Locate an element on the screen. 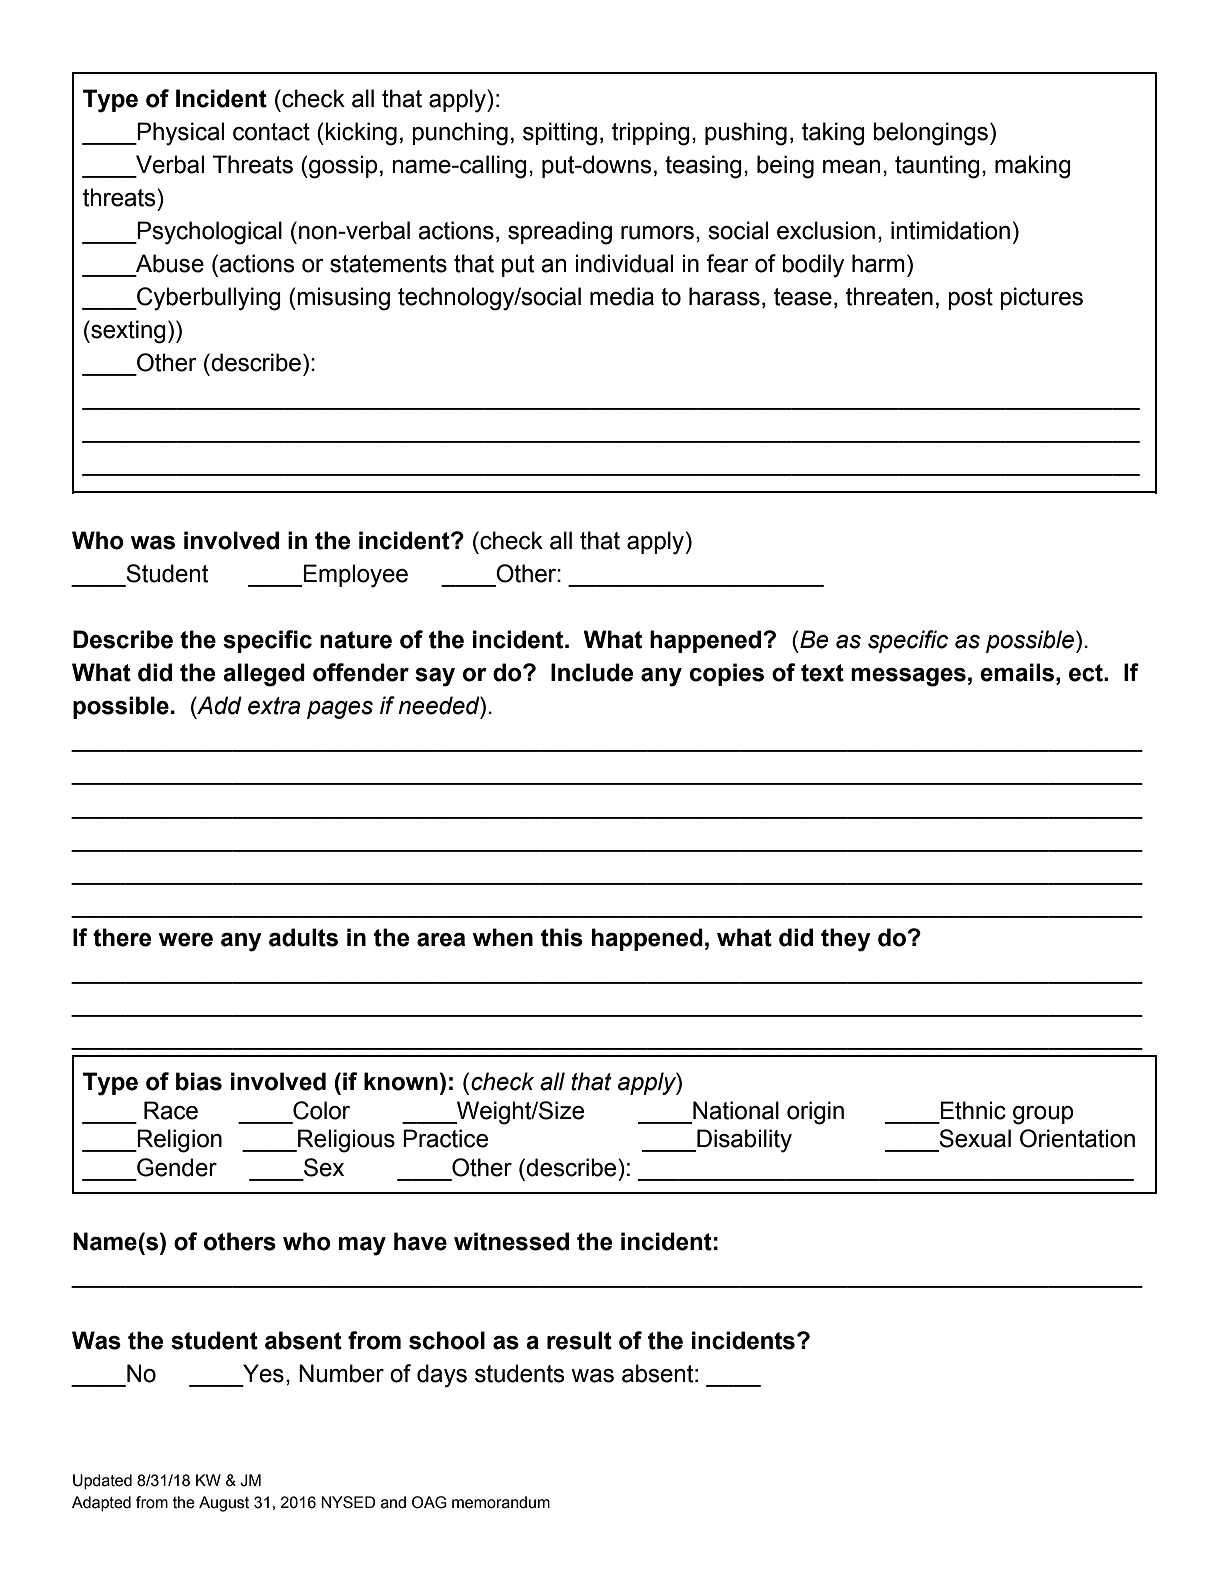 Image resolution: width=1227 pixels, height=1588 pixels. messages is located at coordinates (908, 677).
